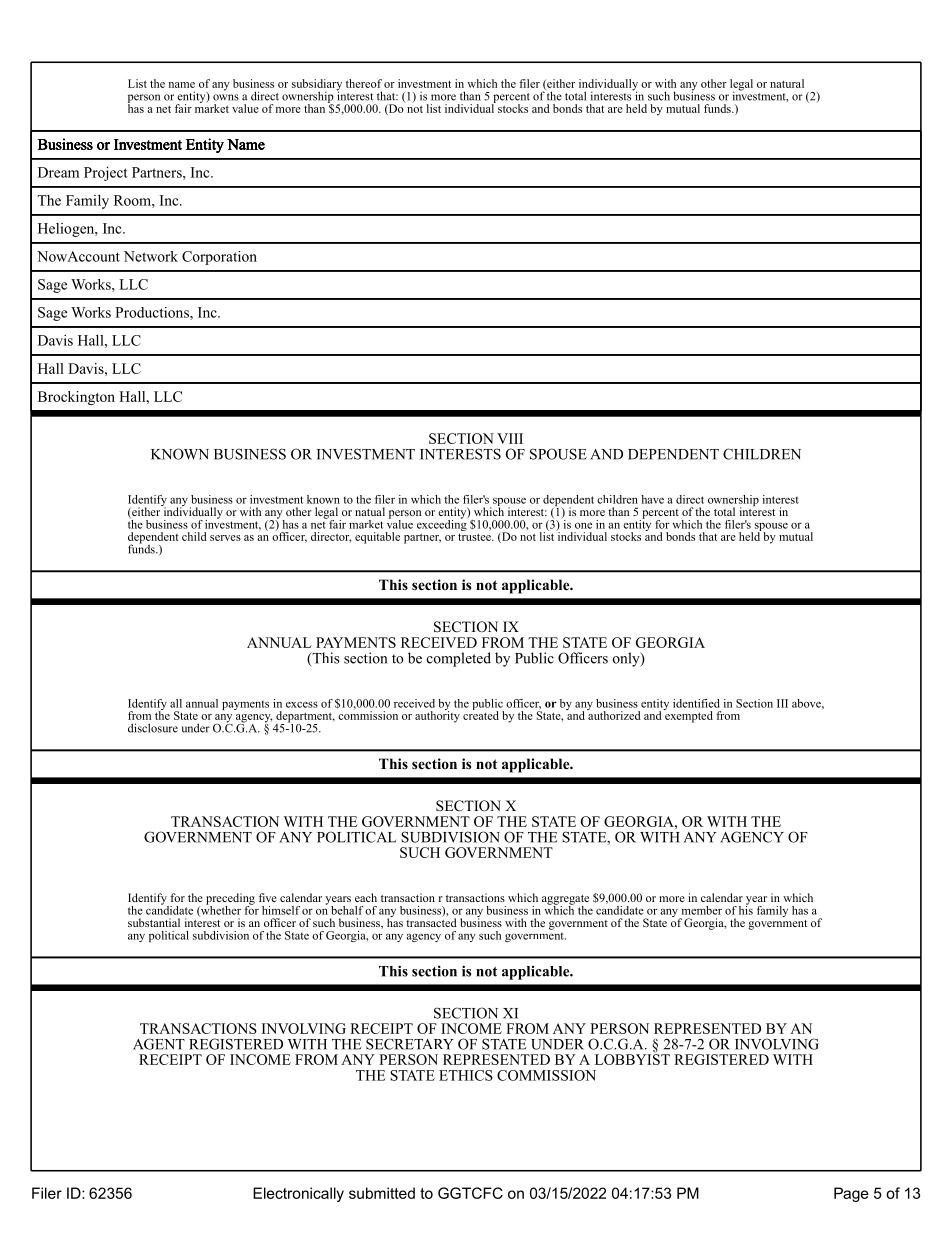 Image resolution: width=952 pixels, height=1233 pixels. I want to click on transacted, so click(431, 921).
